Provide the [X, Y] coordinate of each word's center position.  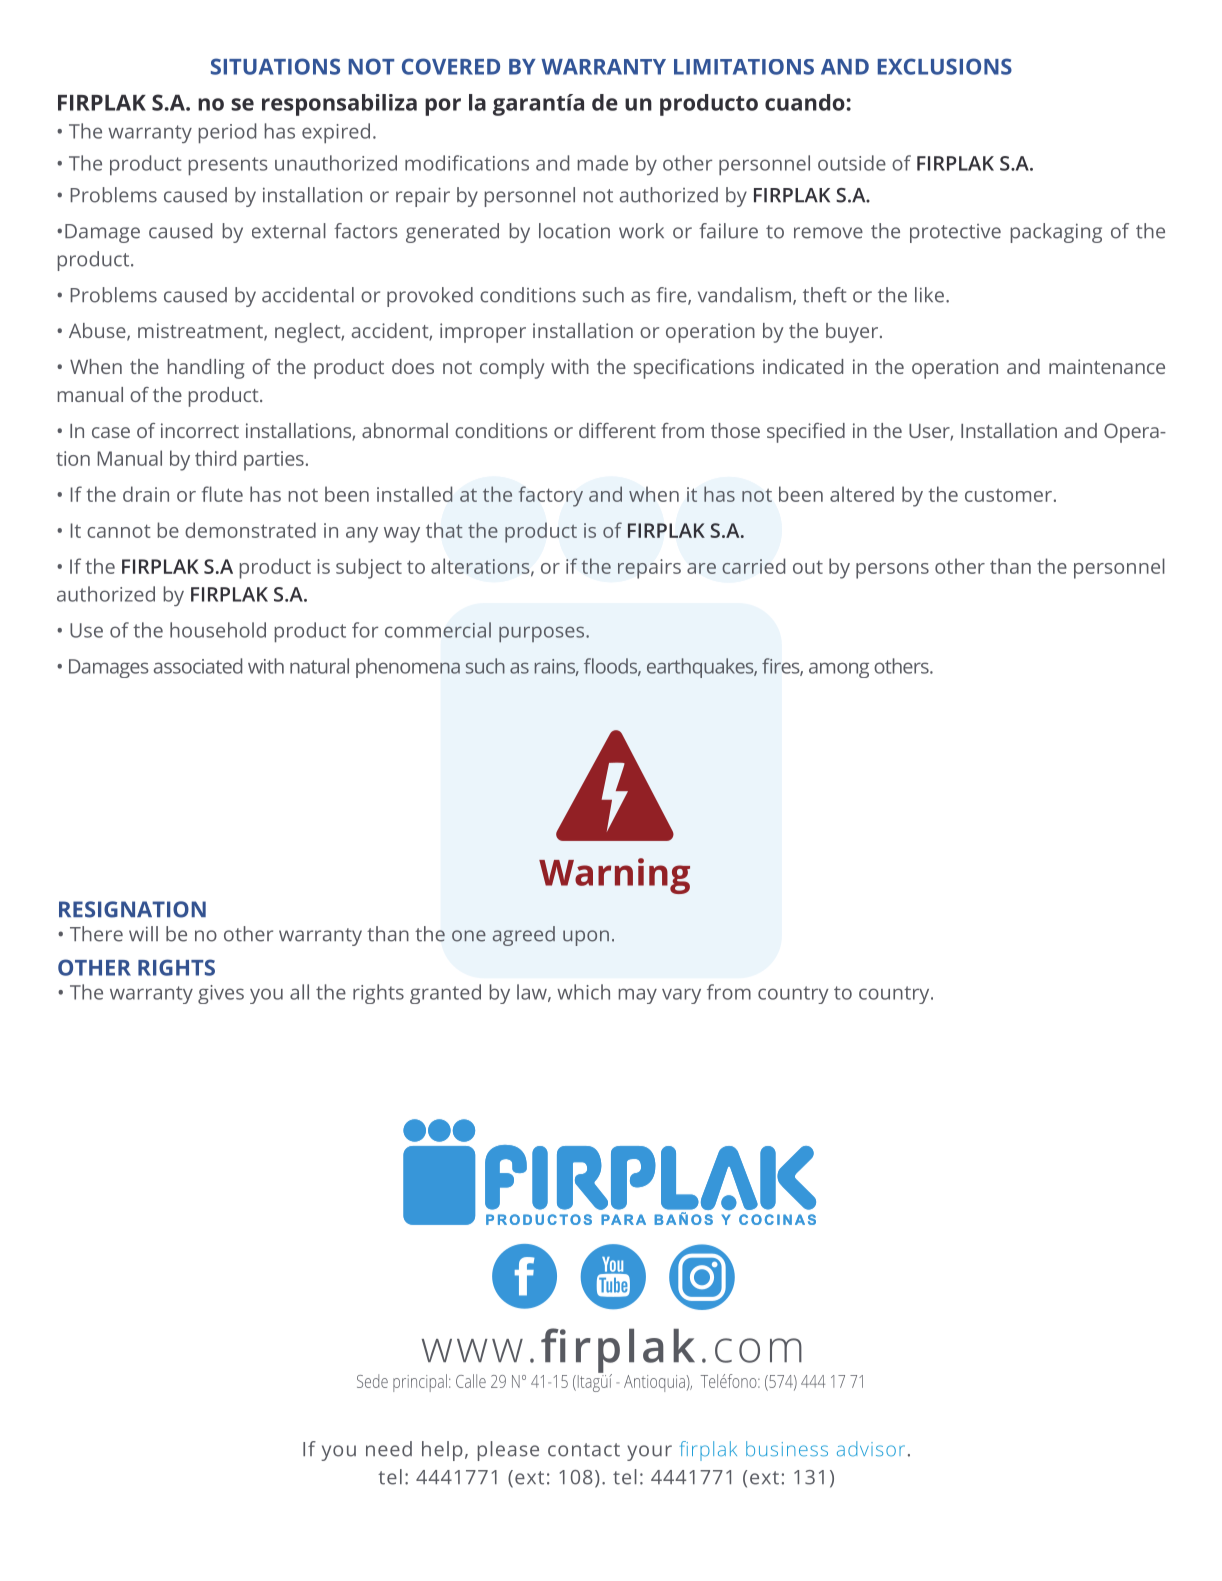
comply [512, 369]
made [603, 163]
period [227, 133]
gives [221, 994]
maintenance [1107, 366]
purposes [543, 634]
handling [206, 369]
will [143, 933]
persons [892, 571]
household [218, 630]
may [638, 996]
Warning [614, 876]
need [389, 1449]
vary [681, 996]
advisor [871, 1449]
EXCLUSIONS [945, 66]
